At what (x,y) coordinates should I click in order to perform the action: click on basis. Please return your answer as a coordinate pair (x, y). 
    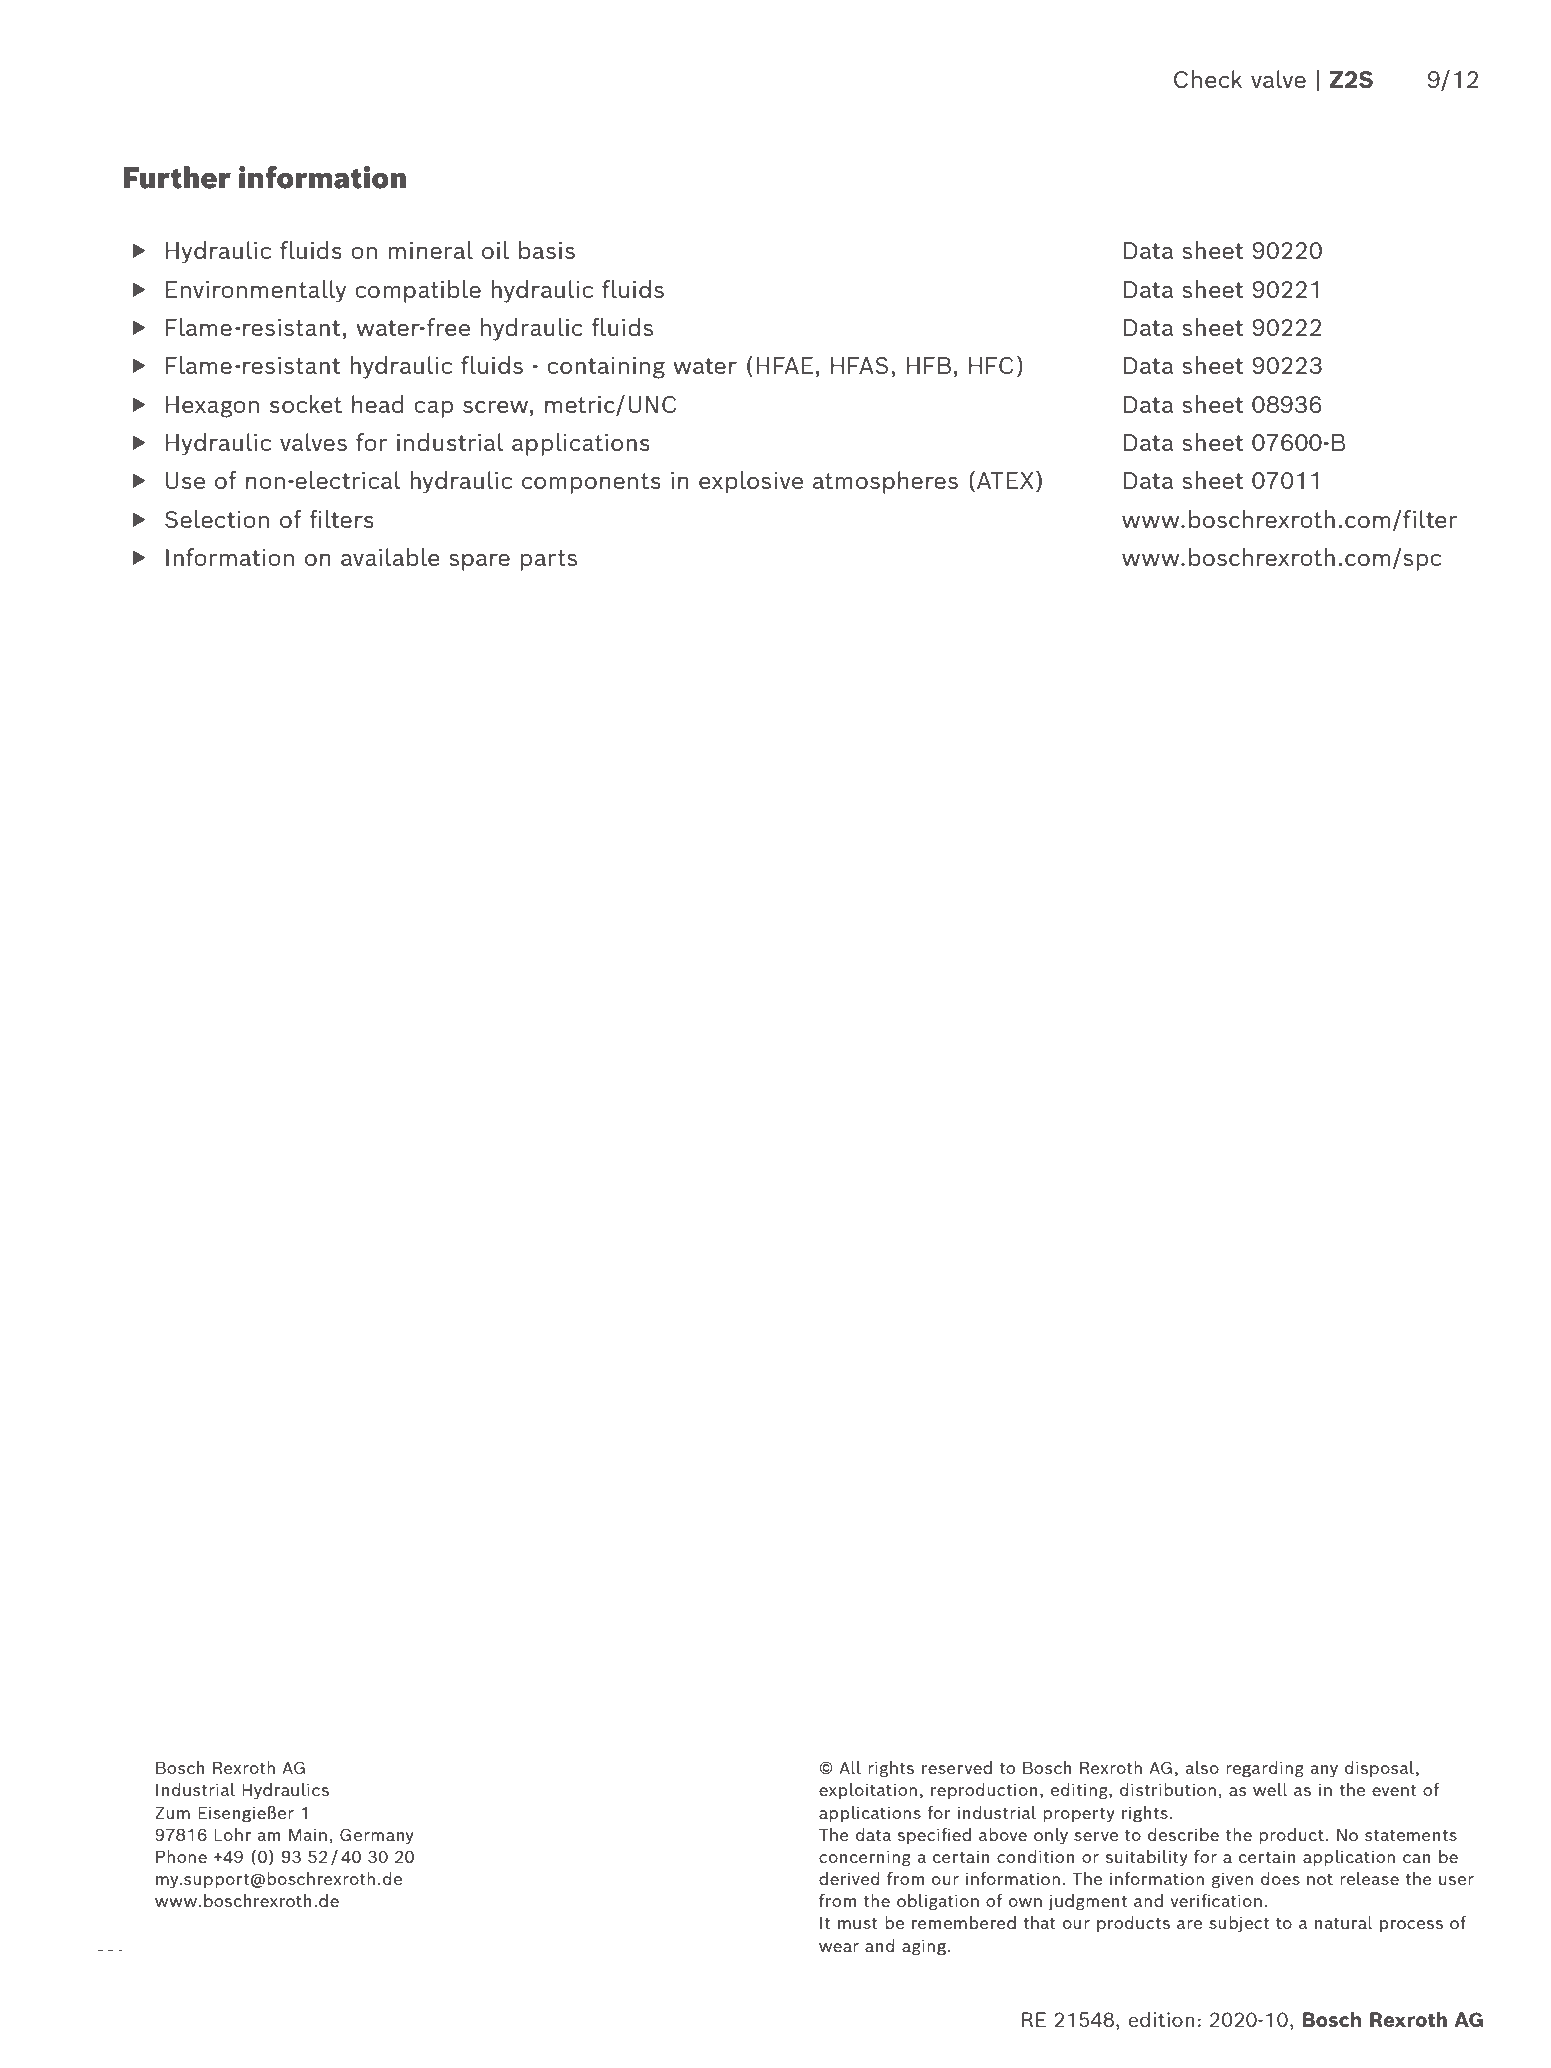
    Looking at the image, I should click on (547, 250).
